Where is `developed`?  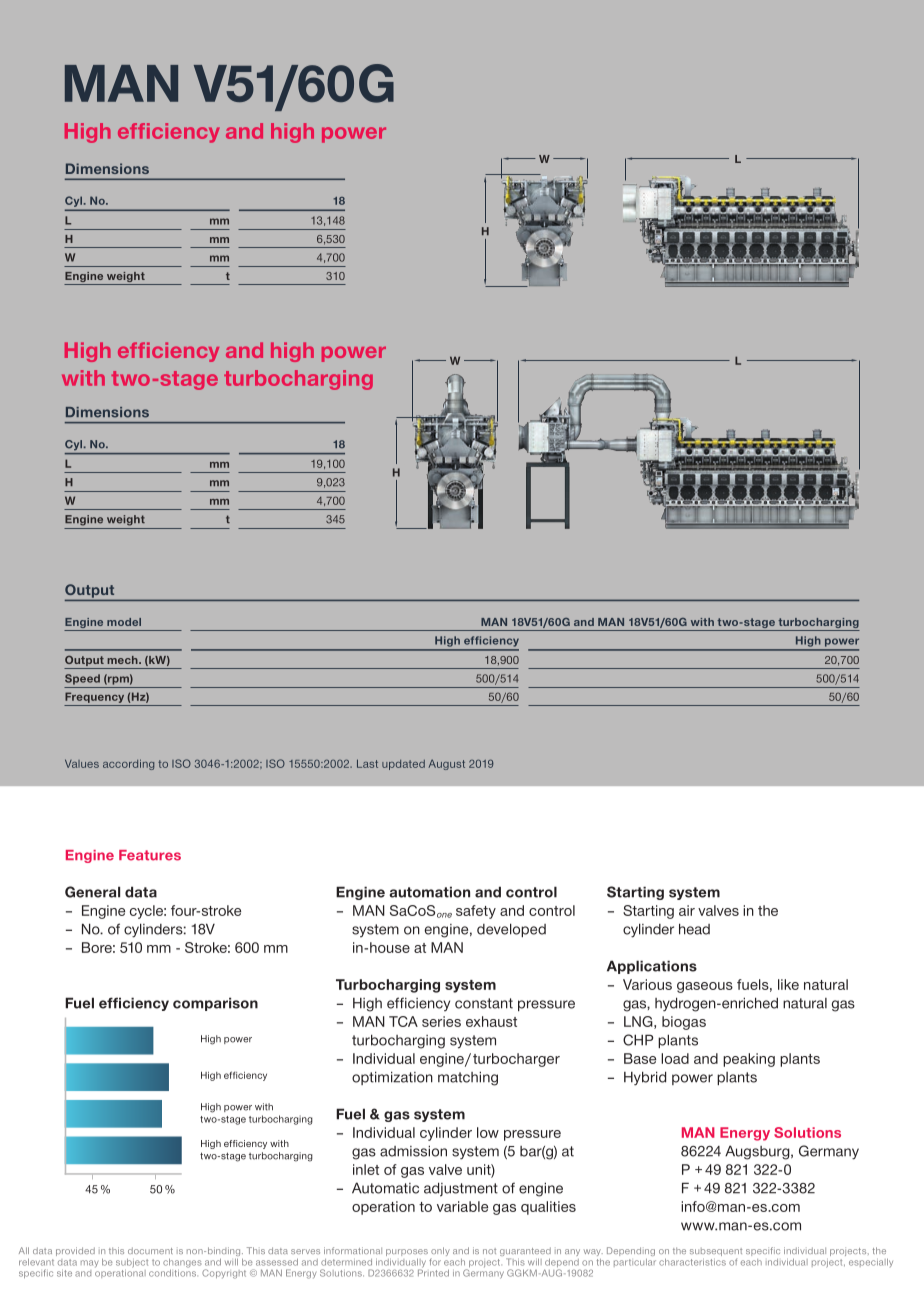 developed is located at coordinates (511, 930).
